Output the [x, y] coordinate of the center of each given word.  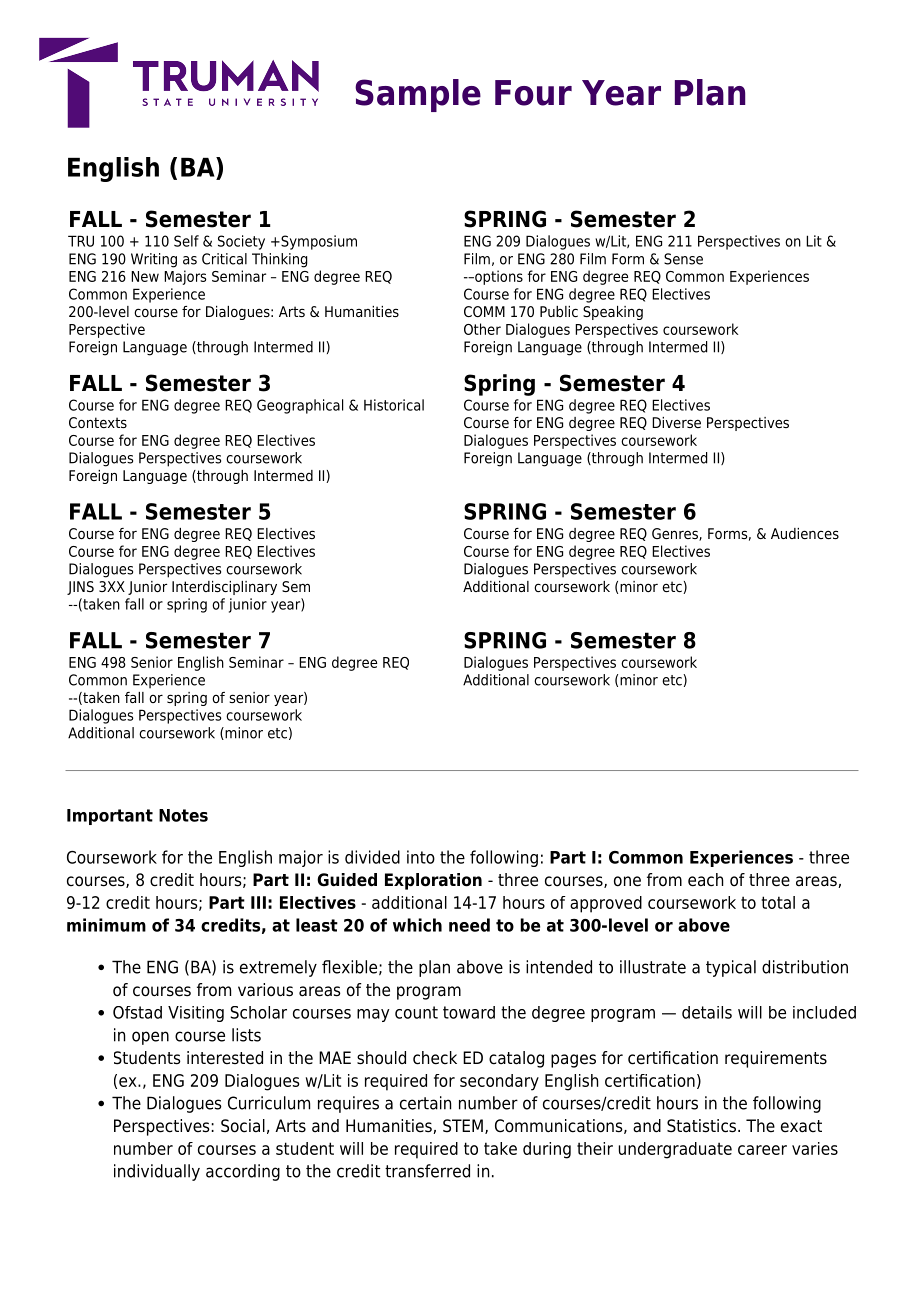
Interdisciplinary [224, 588]
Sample [418, 95]
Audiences [805, 533]
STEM [463, 1126]
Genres [676, 534]
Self [186, 241]
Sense [683, 259]
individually [157, 1172]
